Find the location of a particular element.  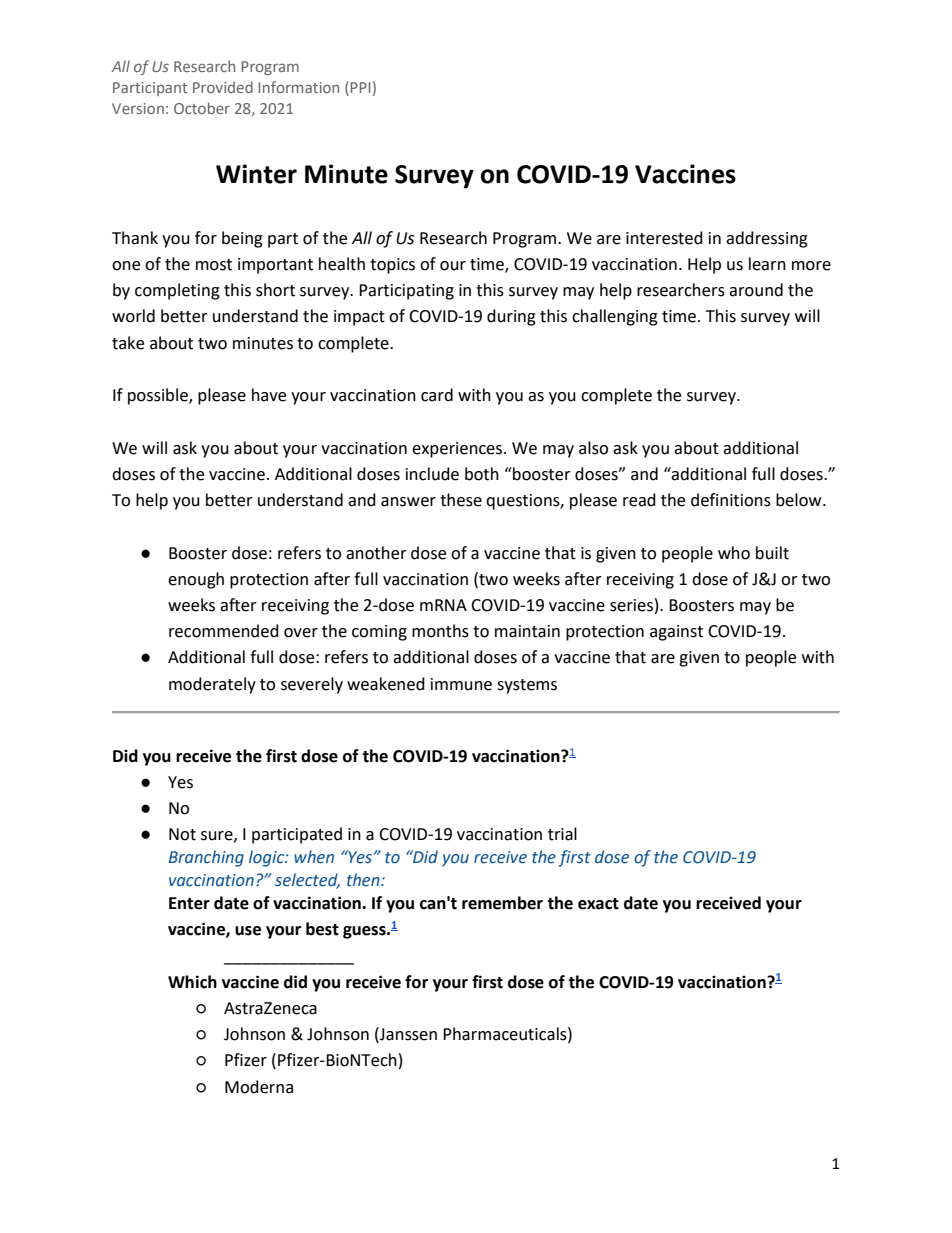

Moderna is located at coordinates (259, 1087).
